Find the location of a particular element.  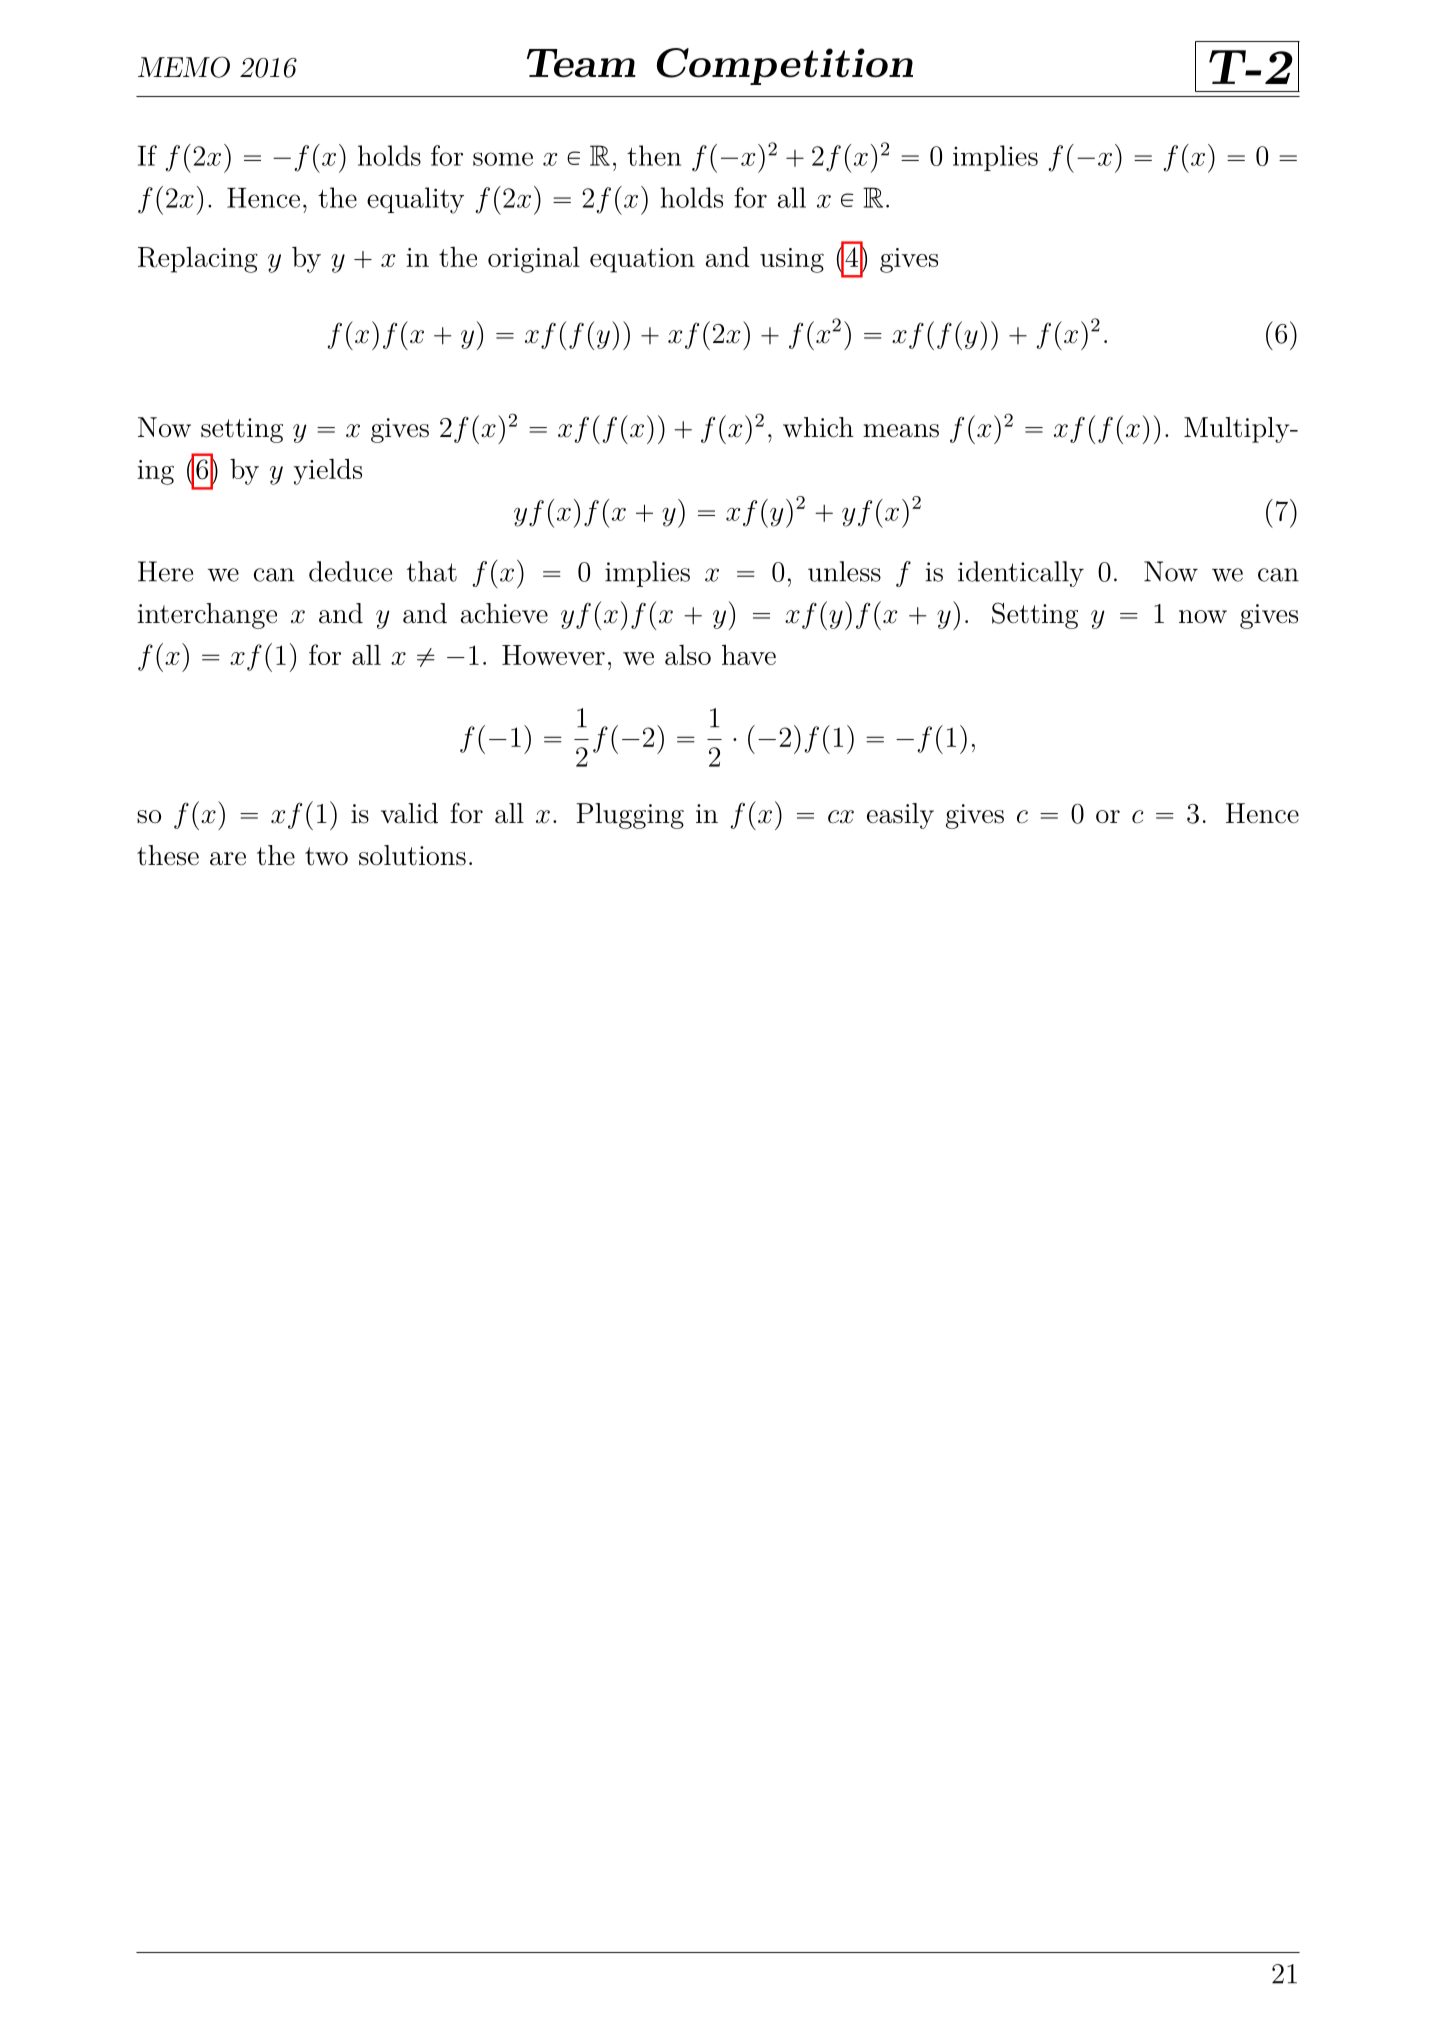

Plugging is located at coordinates (630, 816).
